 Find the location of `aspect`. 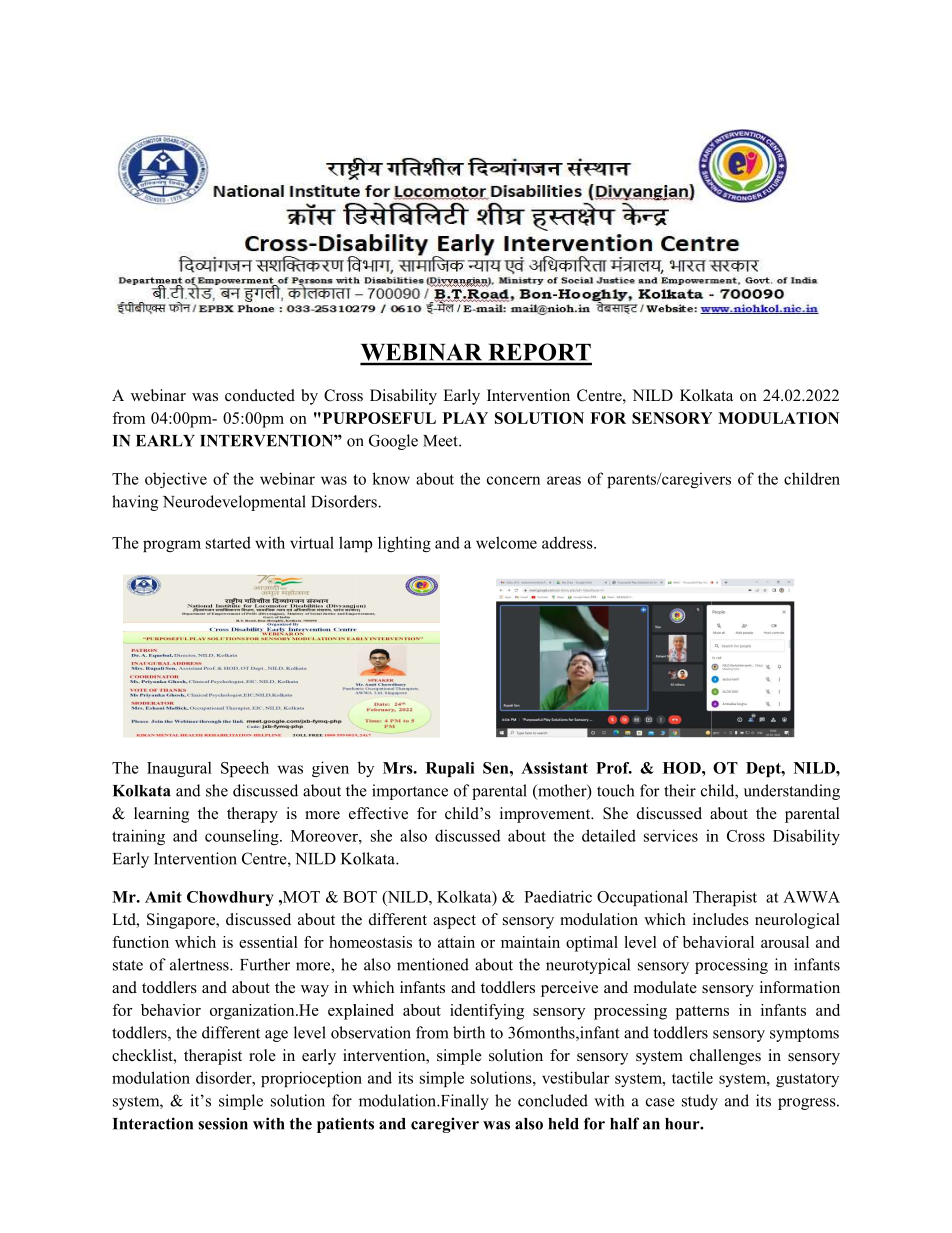

aspect is located at coordinates (454, 922).
